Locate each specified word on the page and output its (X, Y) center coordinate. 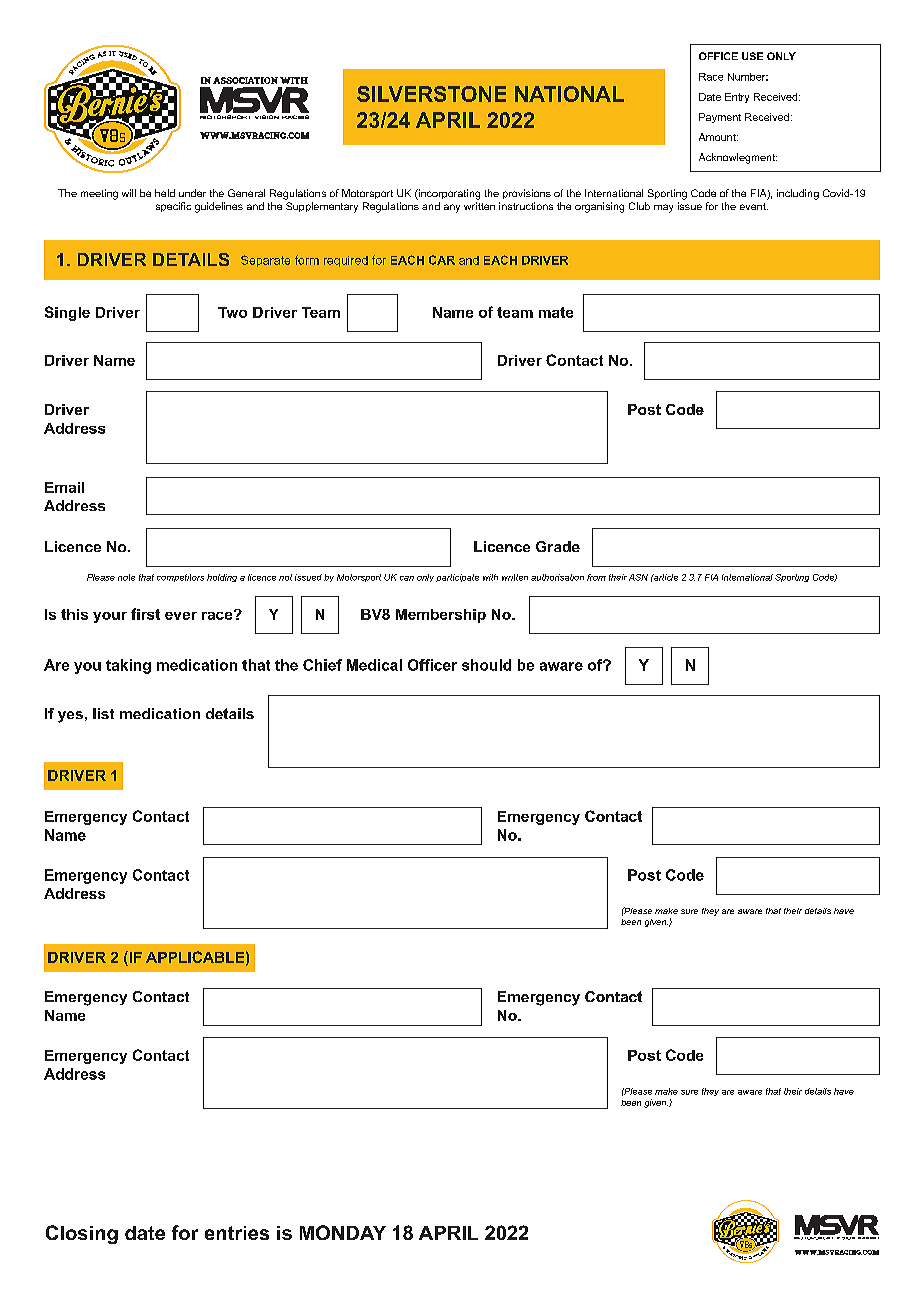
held (165, 193)
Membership (441, 616)
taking (128, 666)
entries (237, 1233)
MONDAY (343, 1232)
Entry (737, 98)
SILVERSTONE (431, 94)
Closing (82, 1234)
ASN (638, 577)
